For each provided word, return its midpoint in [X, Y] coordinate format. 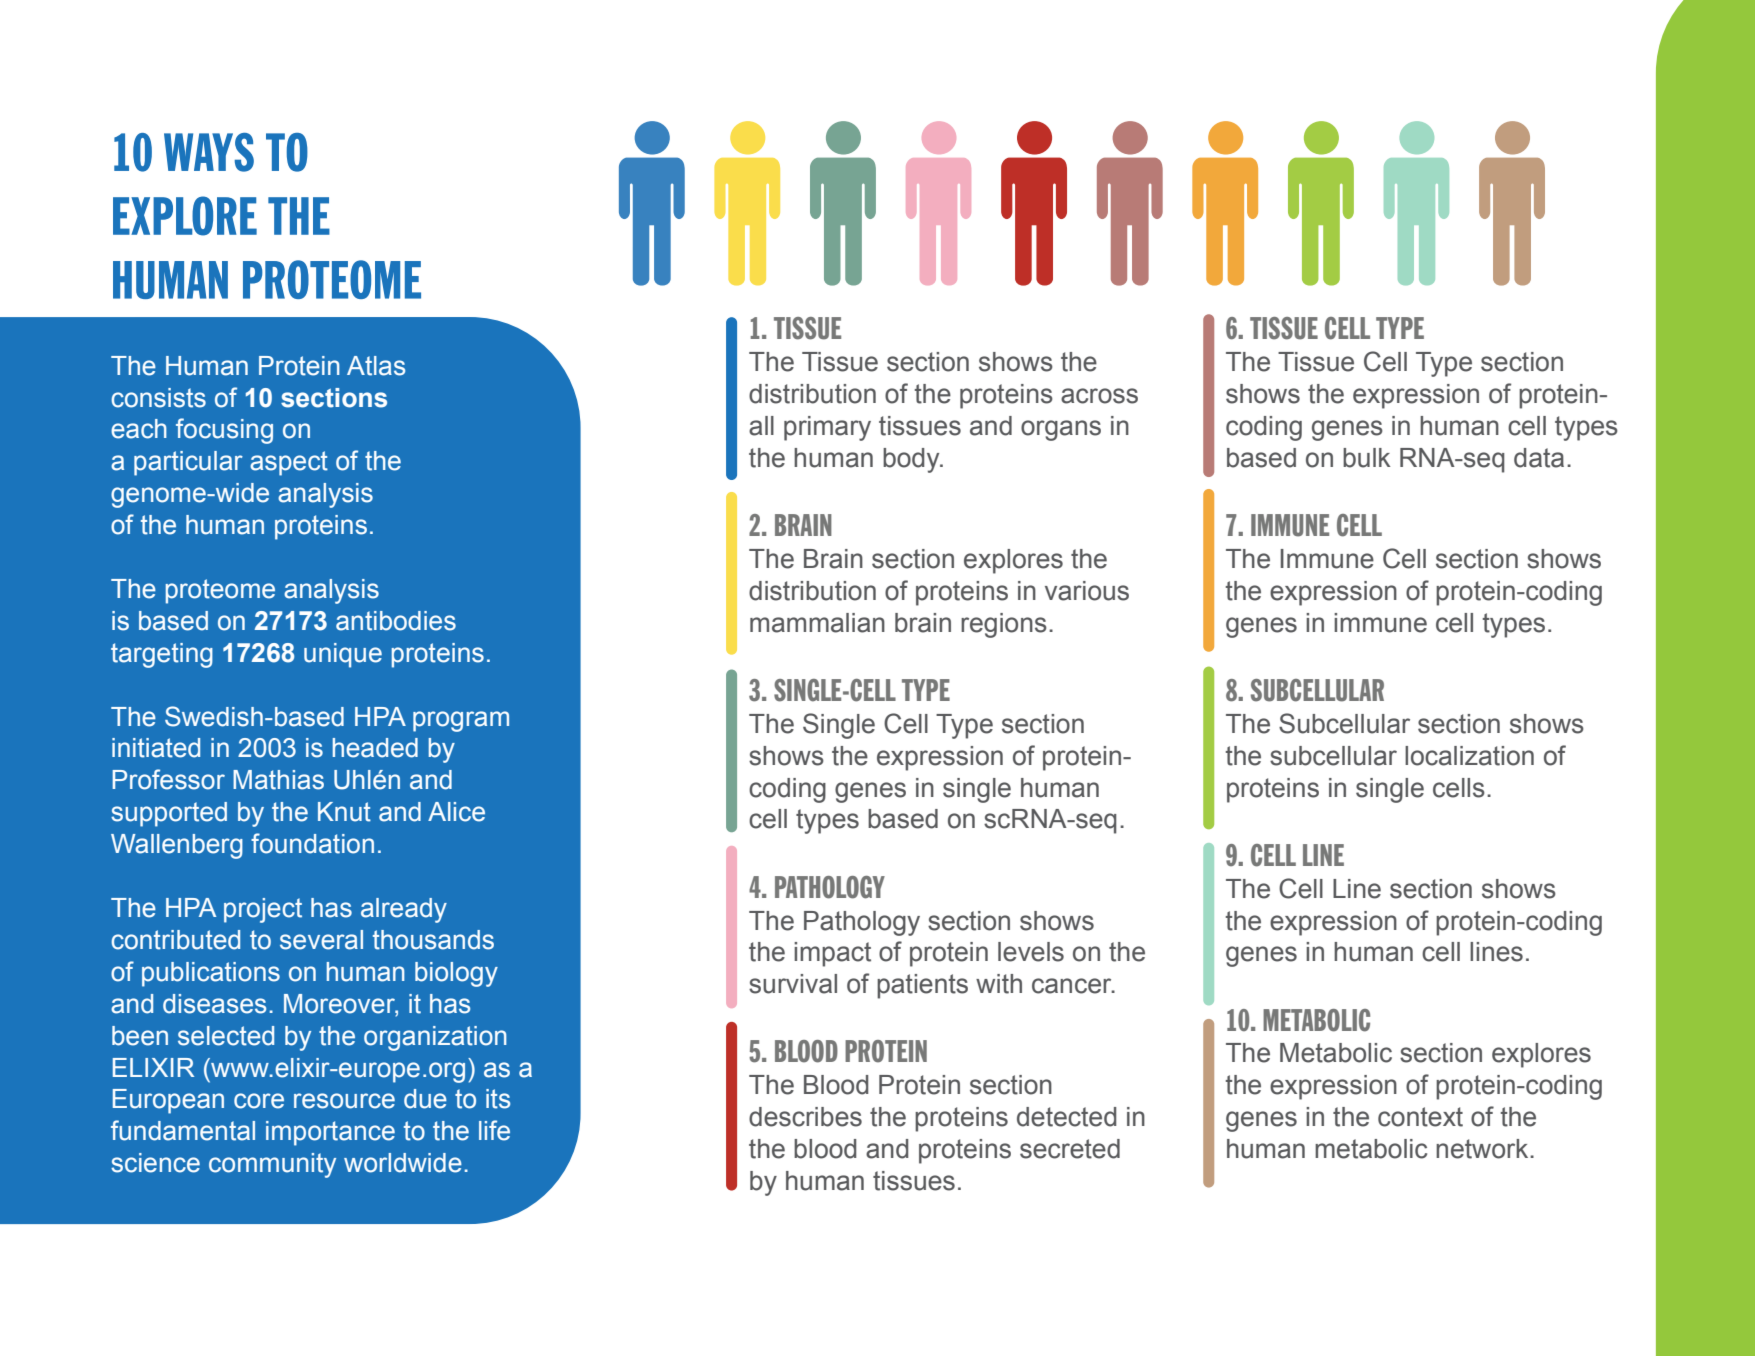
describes [805, 1117]
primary [827, 428]
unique [343, 655]
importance [330, 1133]
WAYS [209, 152]
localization [1469, 756]
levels [1031, 952]
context [1420, 1117]
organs [1061, 430]
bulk [1367, 458]
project [263, 910]
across [1099, 396]
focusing [224, 431]
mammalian [817, 623]
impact [832, 954]
